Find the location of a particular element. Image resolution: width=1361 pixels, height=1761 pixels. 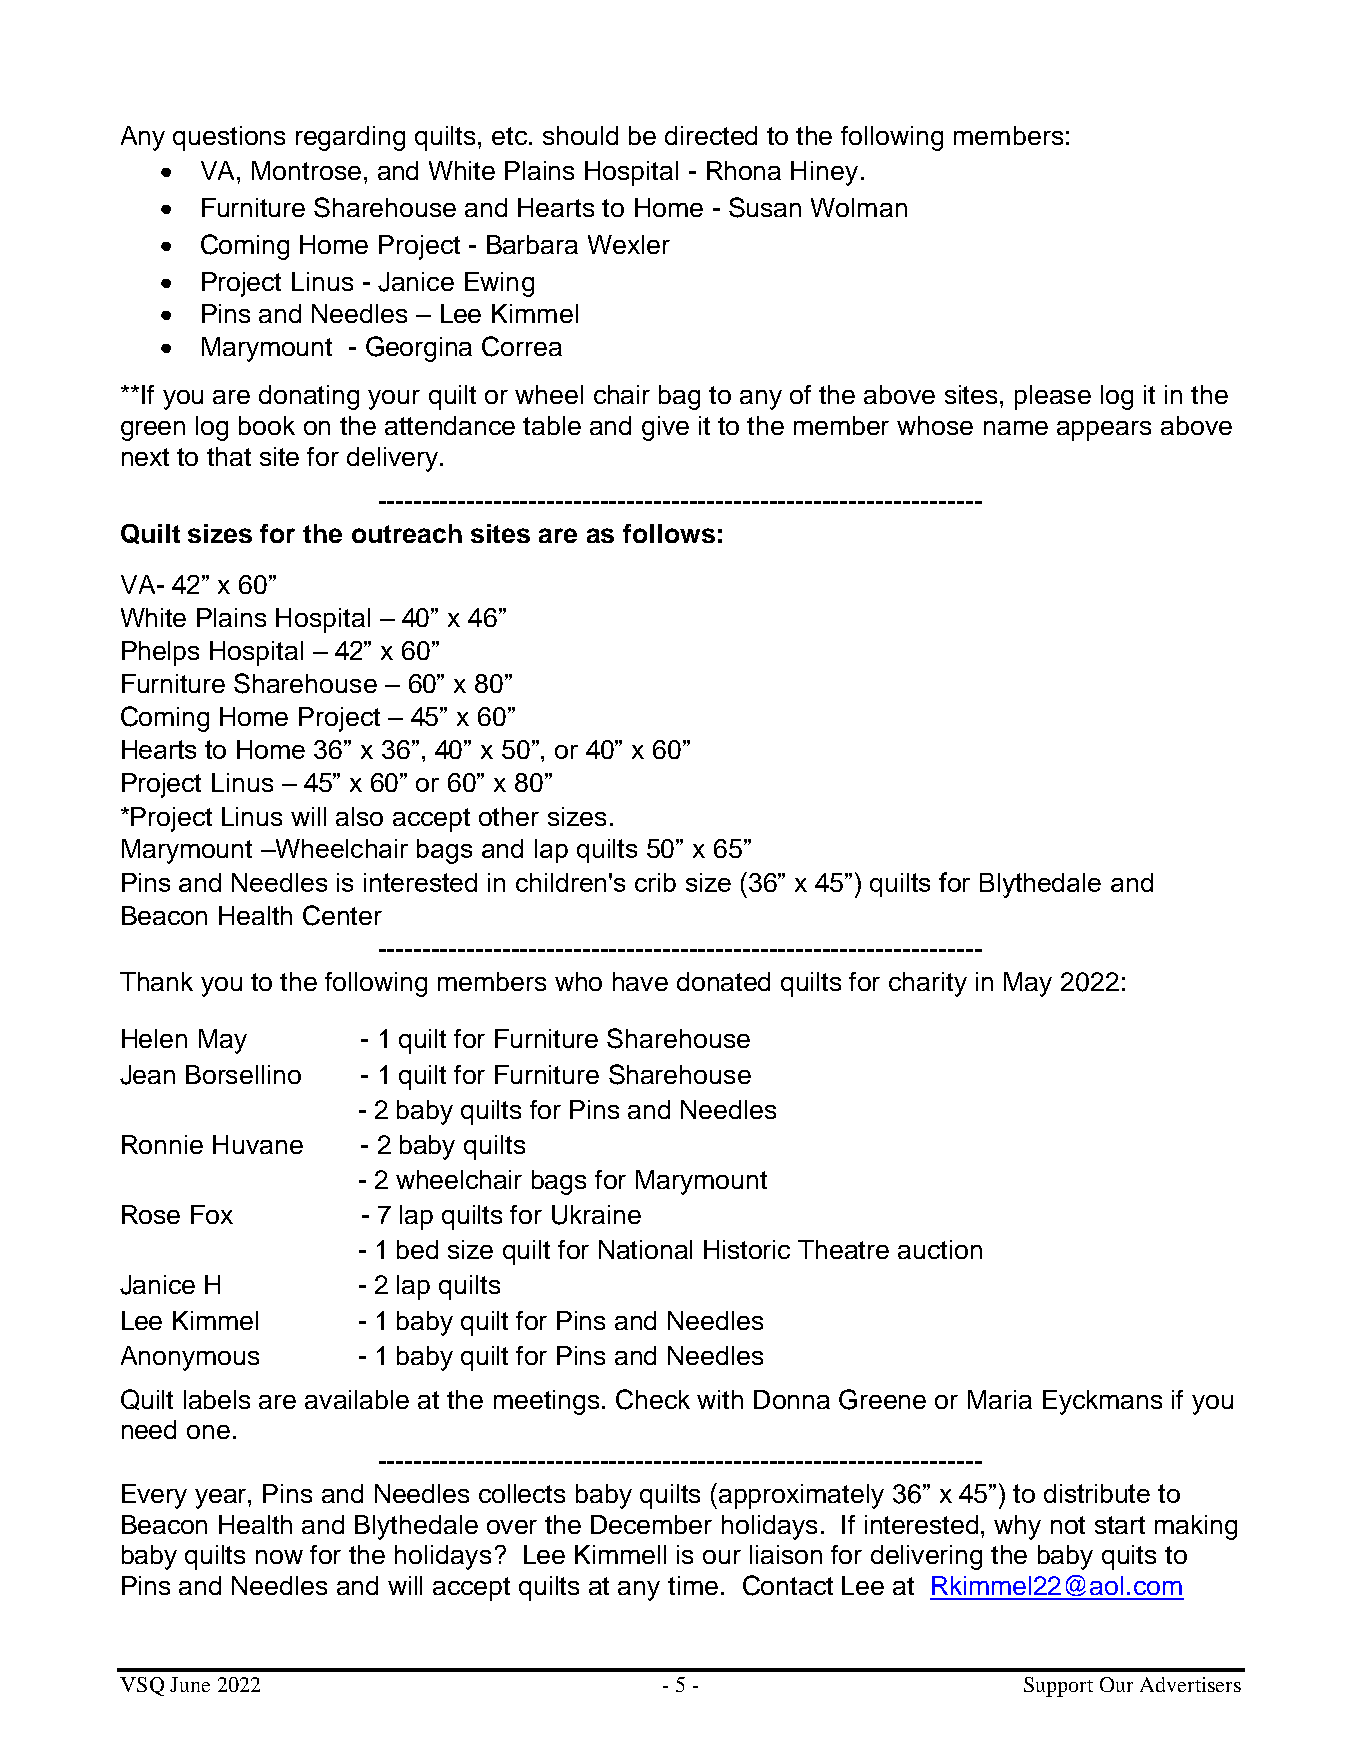

Hiney is located at coordinates (824, 173).
